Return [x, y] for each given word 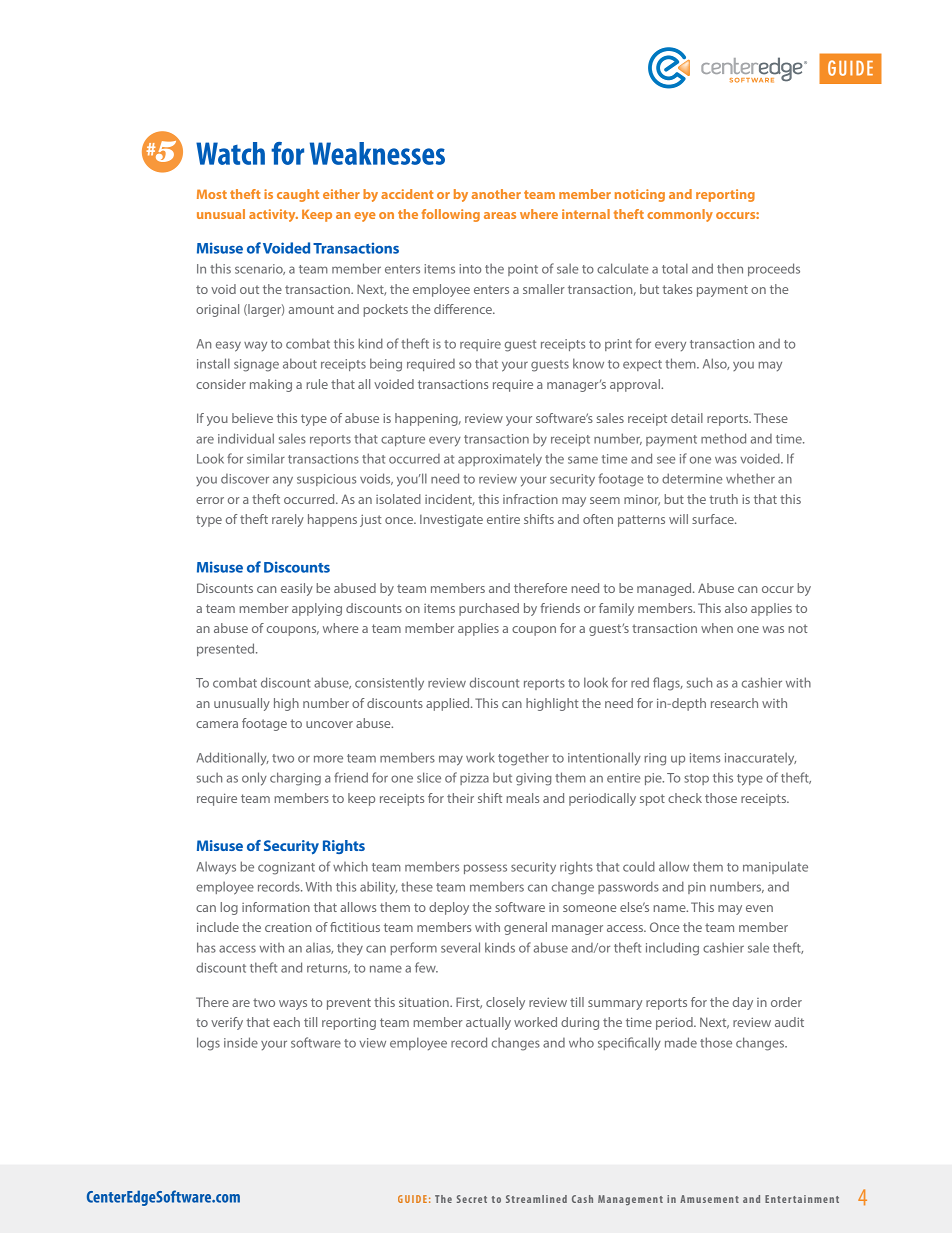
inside [241, 1042]
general [525, 928]
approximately [500, 460]
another [496, 194]
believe [252, 418]
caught [298, 195]
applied [449, 704]
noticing [640, 195]
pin [697, 888]
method [723, 438]
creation [288, 927]
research [734, 703]
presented [227, 649]
